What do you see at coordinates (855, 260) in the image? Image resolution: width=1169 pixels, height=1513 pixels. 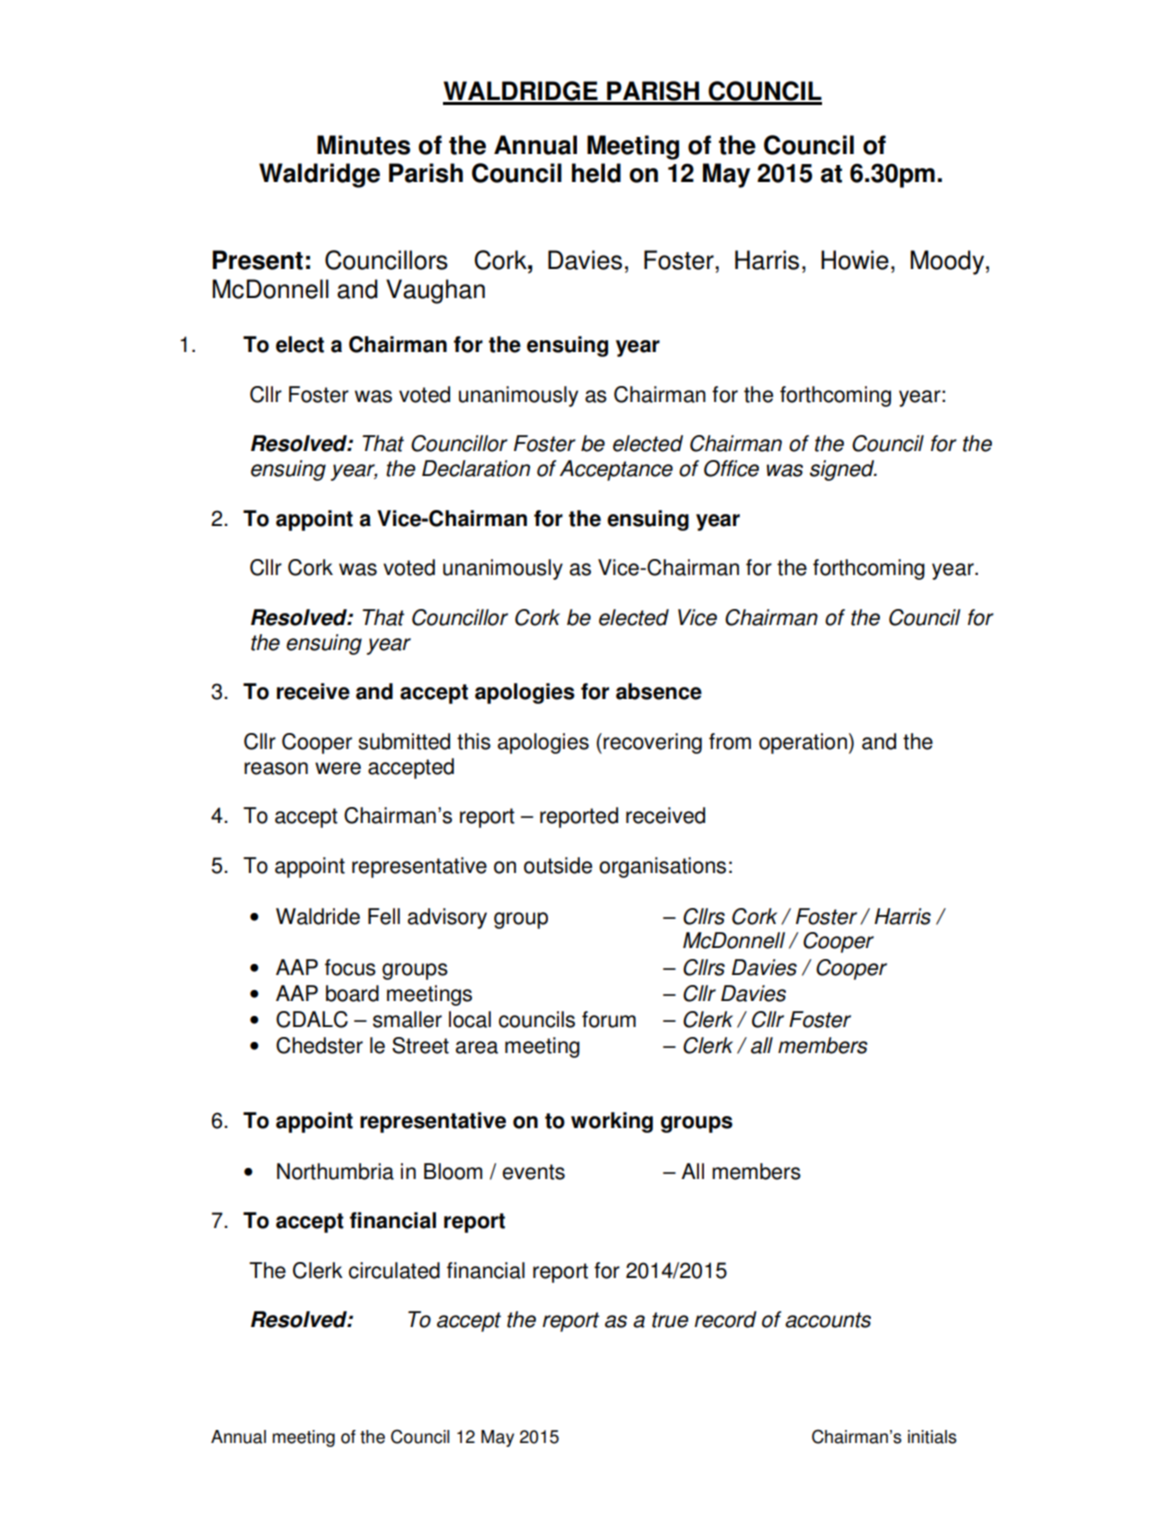 I see `Howie` at bounding box center [855, 260].
